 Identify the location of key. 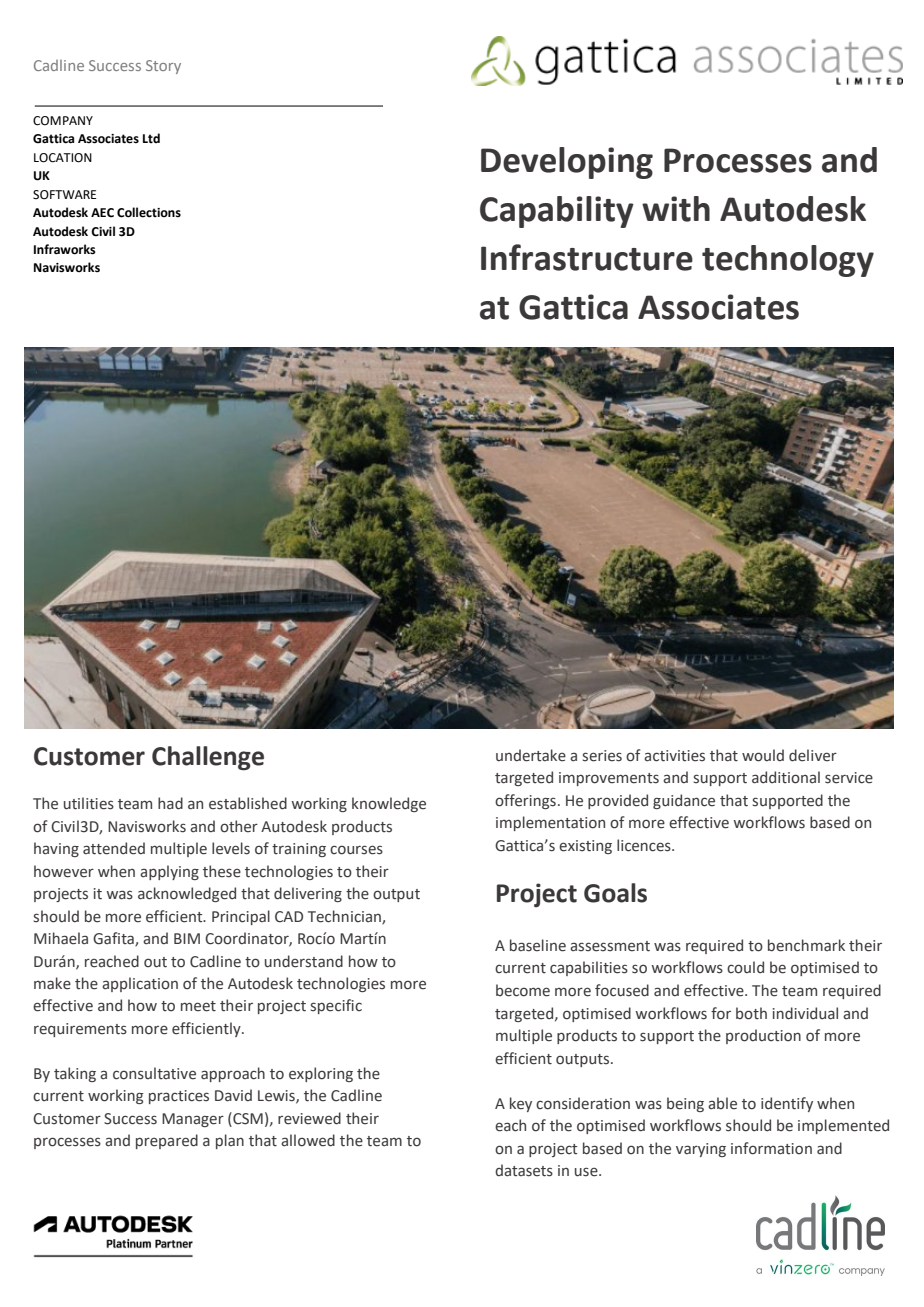
(521, 1104).
